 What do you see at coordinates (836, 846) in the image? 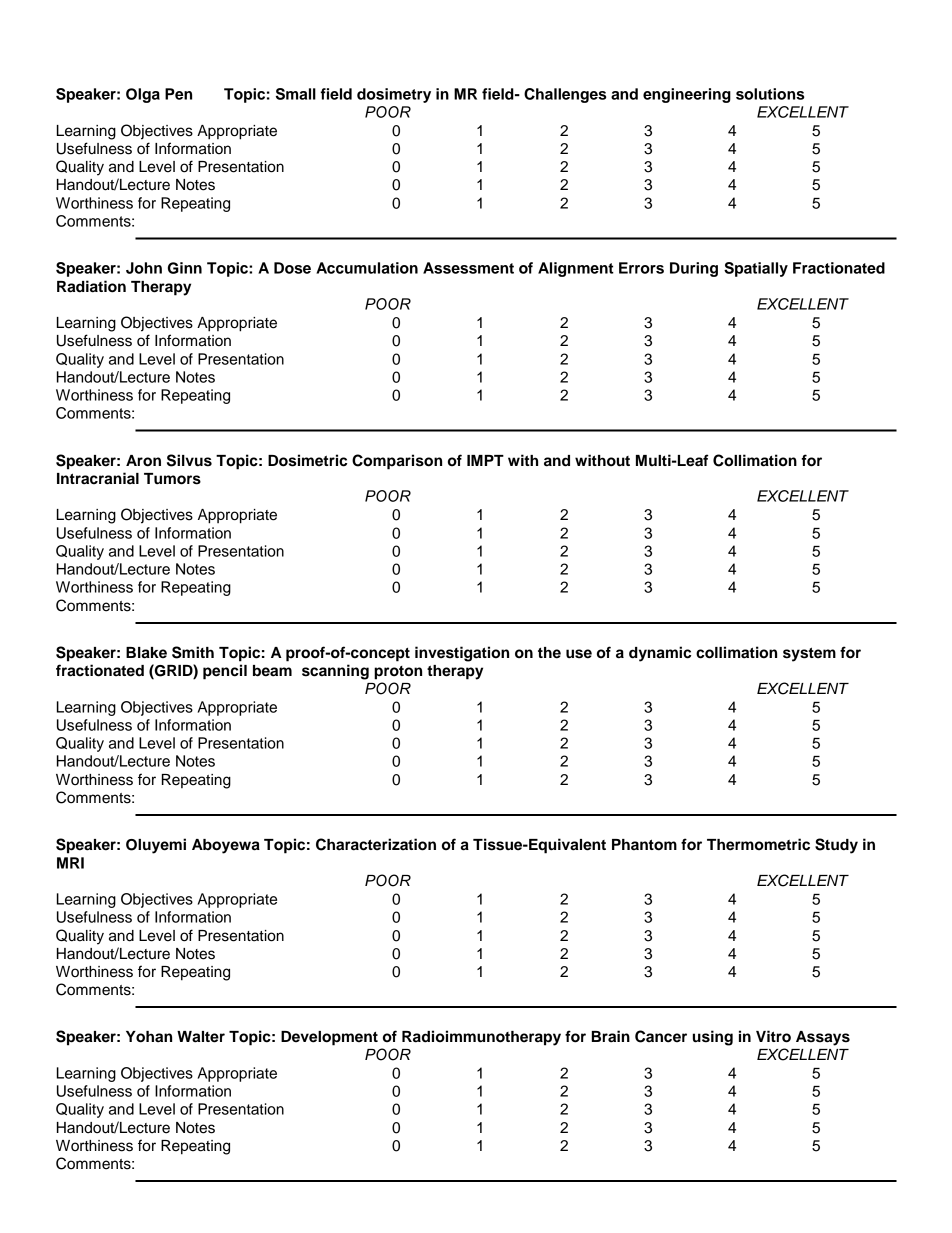
I see `Study` at bounding box center [836, 846].
